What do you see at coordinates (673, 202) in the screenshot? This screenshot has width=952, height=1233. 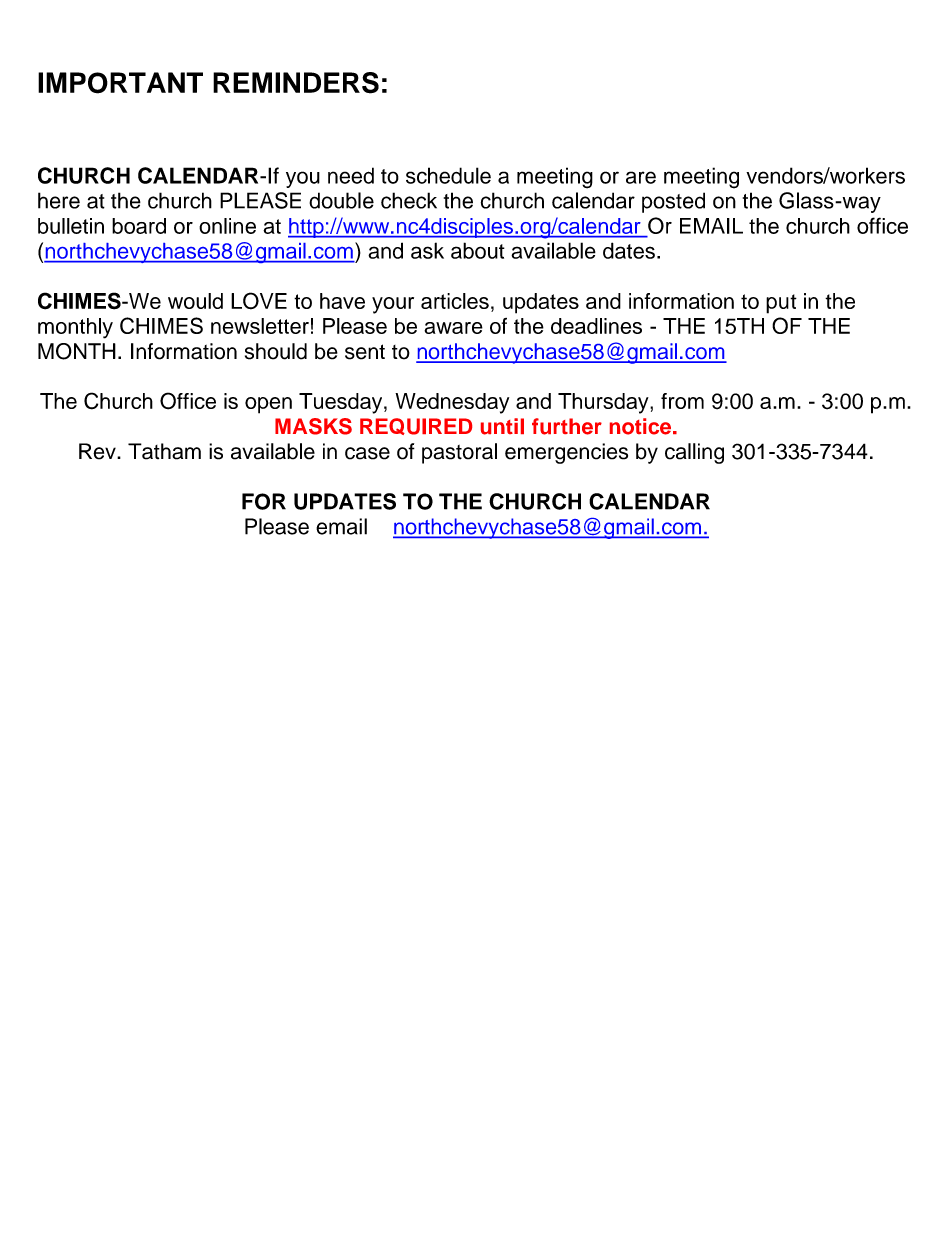 I see `posted` at bounding box center [673, 202].
